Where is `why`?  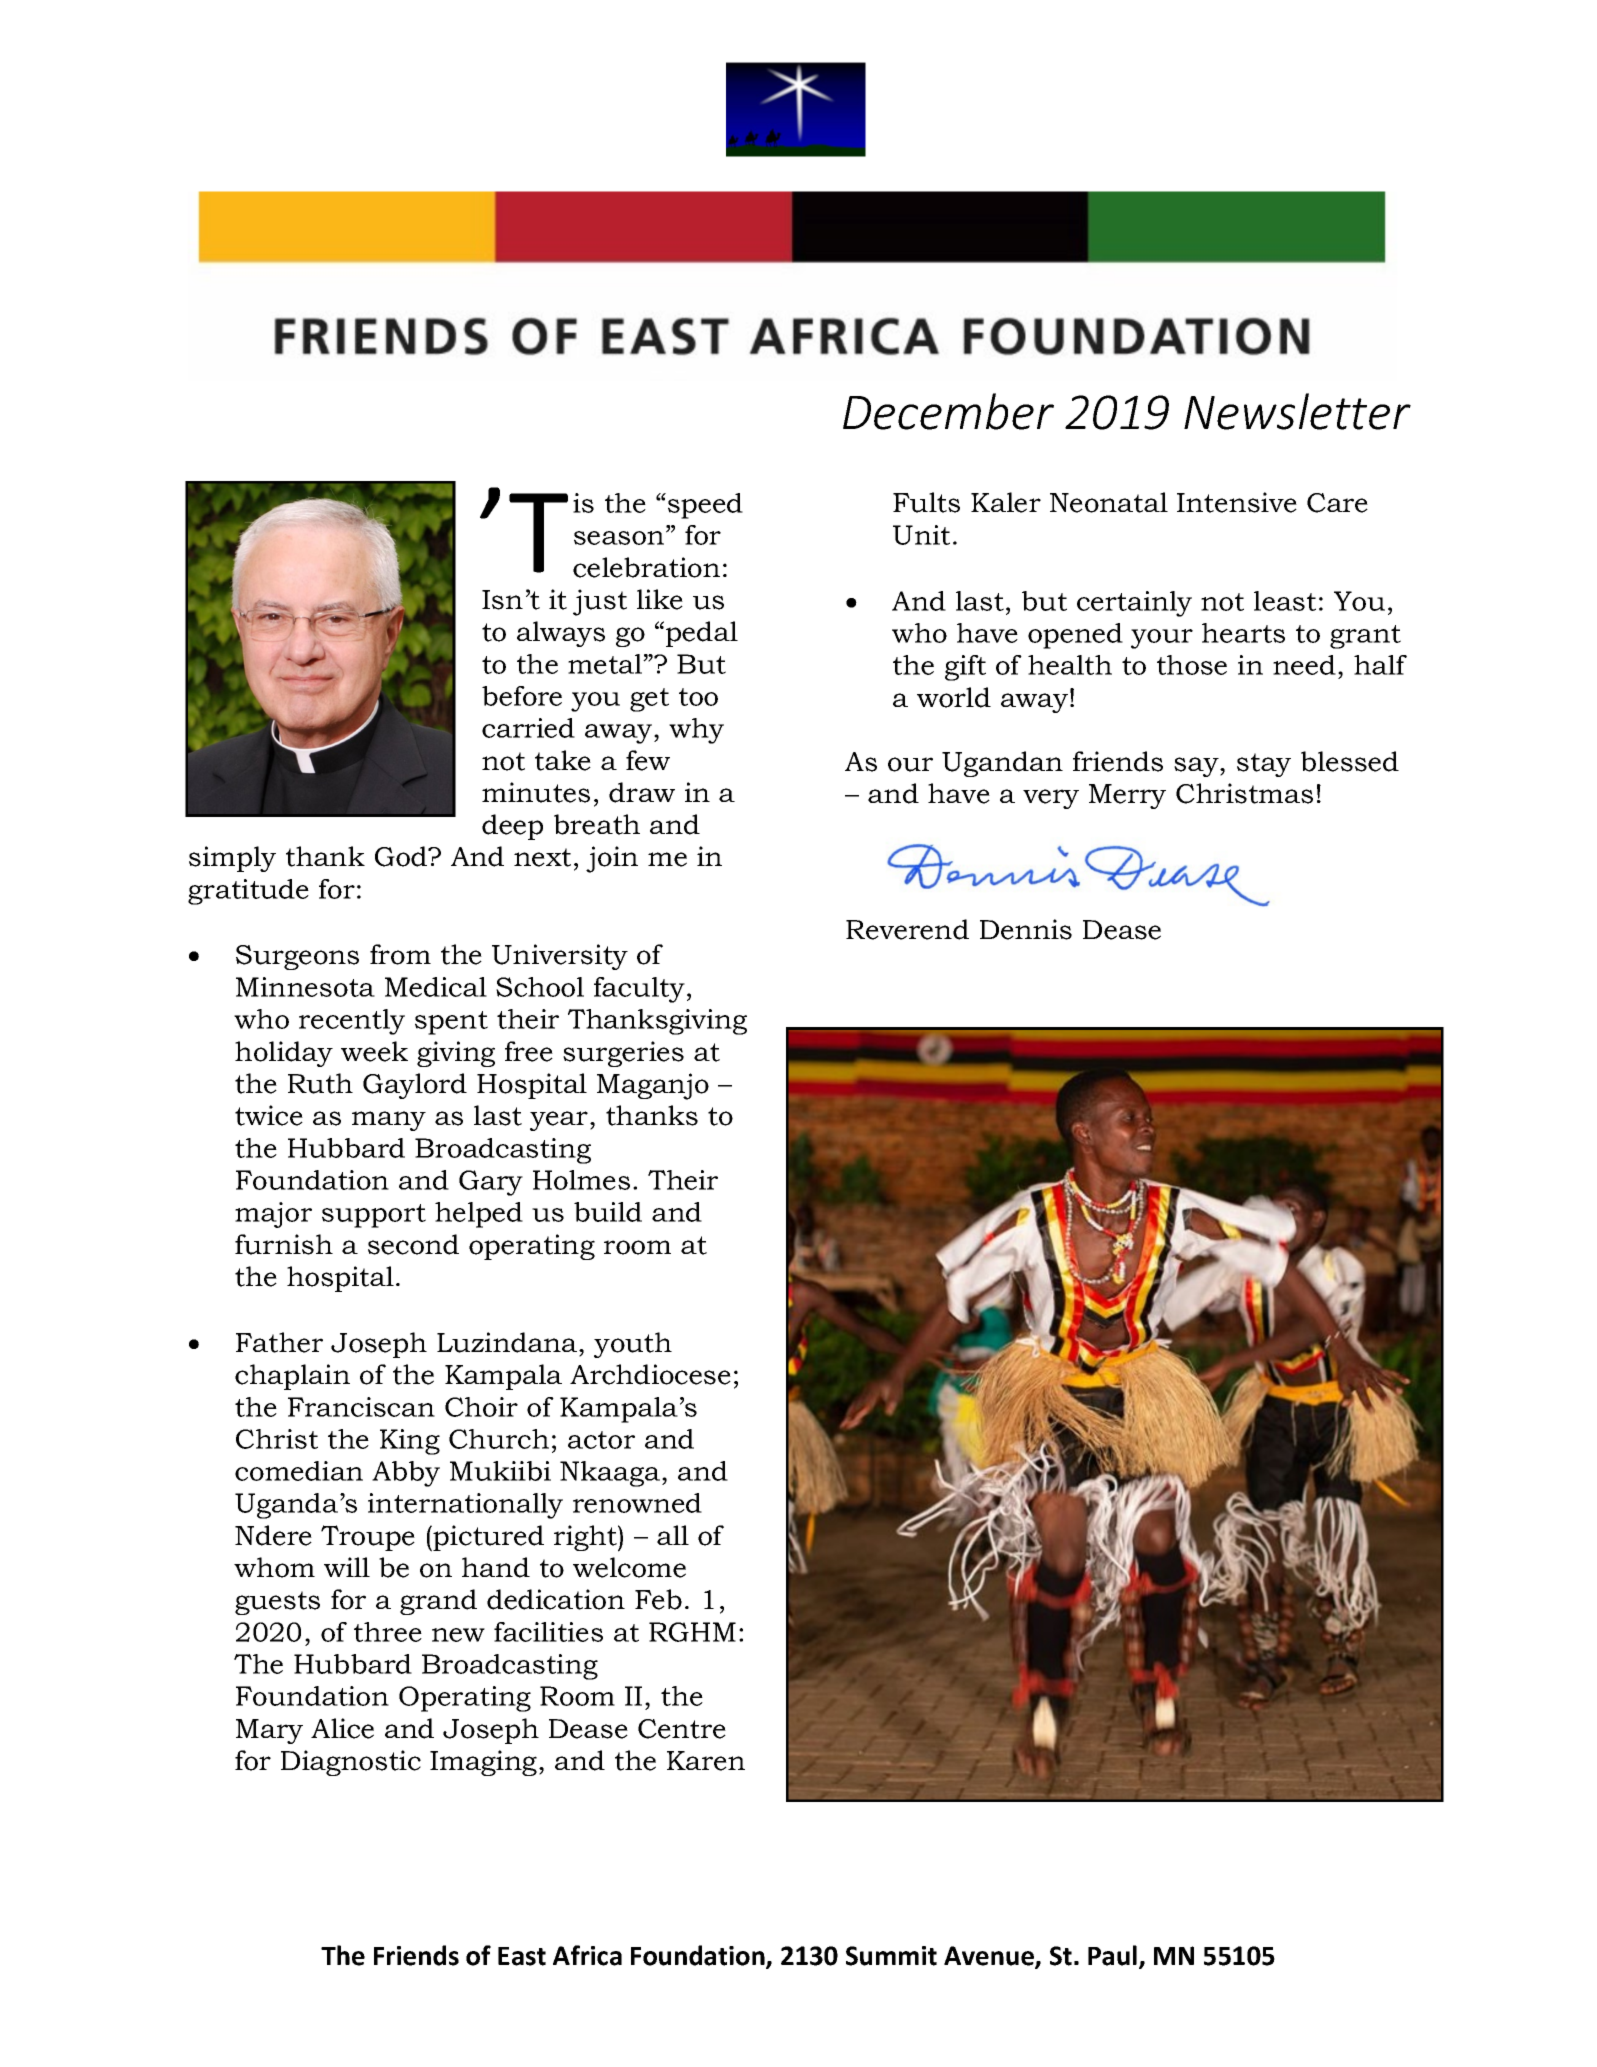
why is located at coordinates (696, 731).
